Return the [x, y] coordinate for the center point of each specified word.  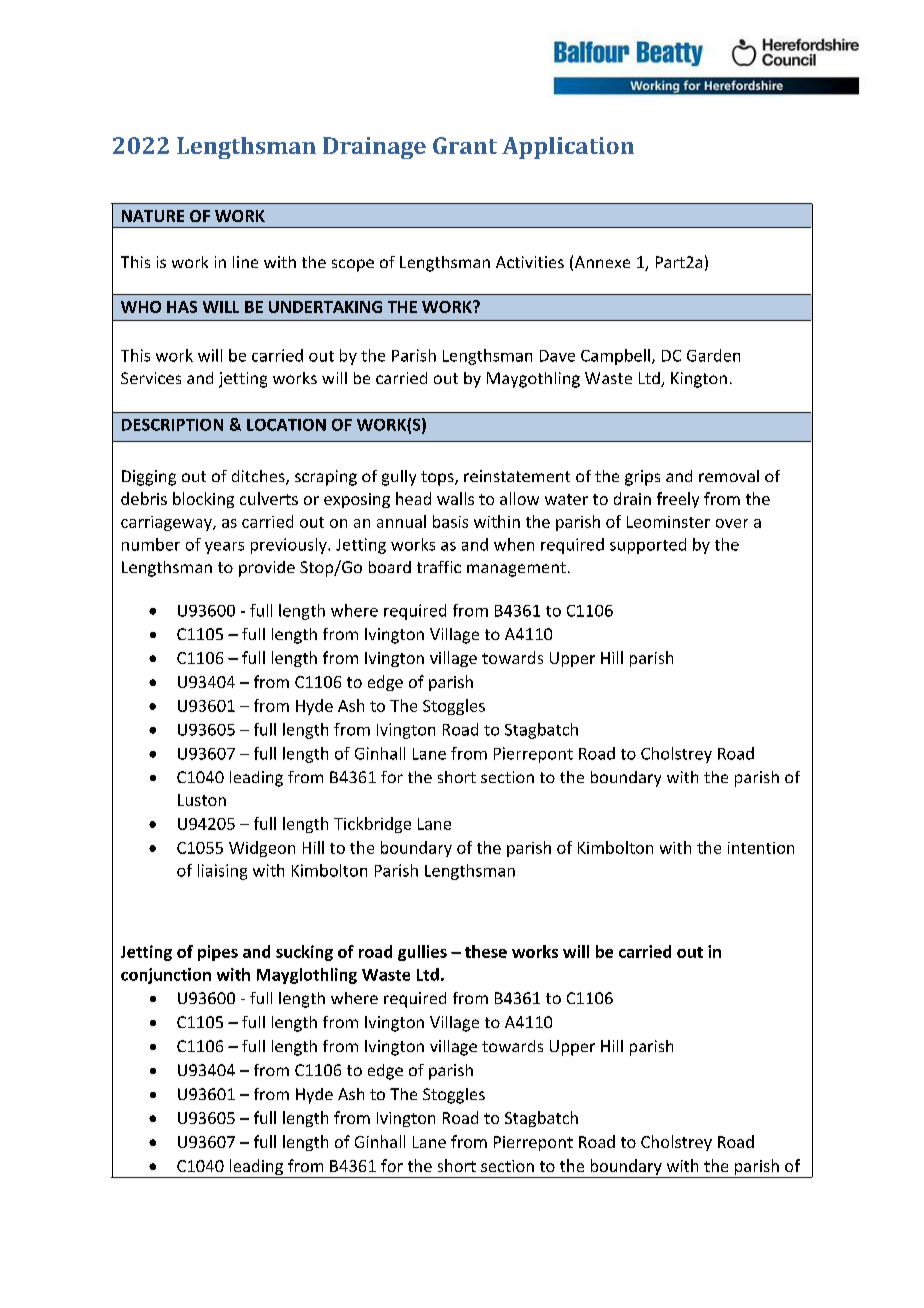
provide [267, 569]
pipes [218, 953]
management [516, 569]
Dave [557, 356]
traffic [439, 567]
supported [648, 546]
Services [151, 378]
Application [568, 148]
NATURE [153, 216]
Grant [465, 145]
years [224, 548]
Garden [713, 355]
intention [761, 848]
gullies [422, 953]
